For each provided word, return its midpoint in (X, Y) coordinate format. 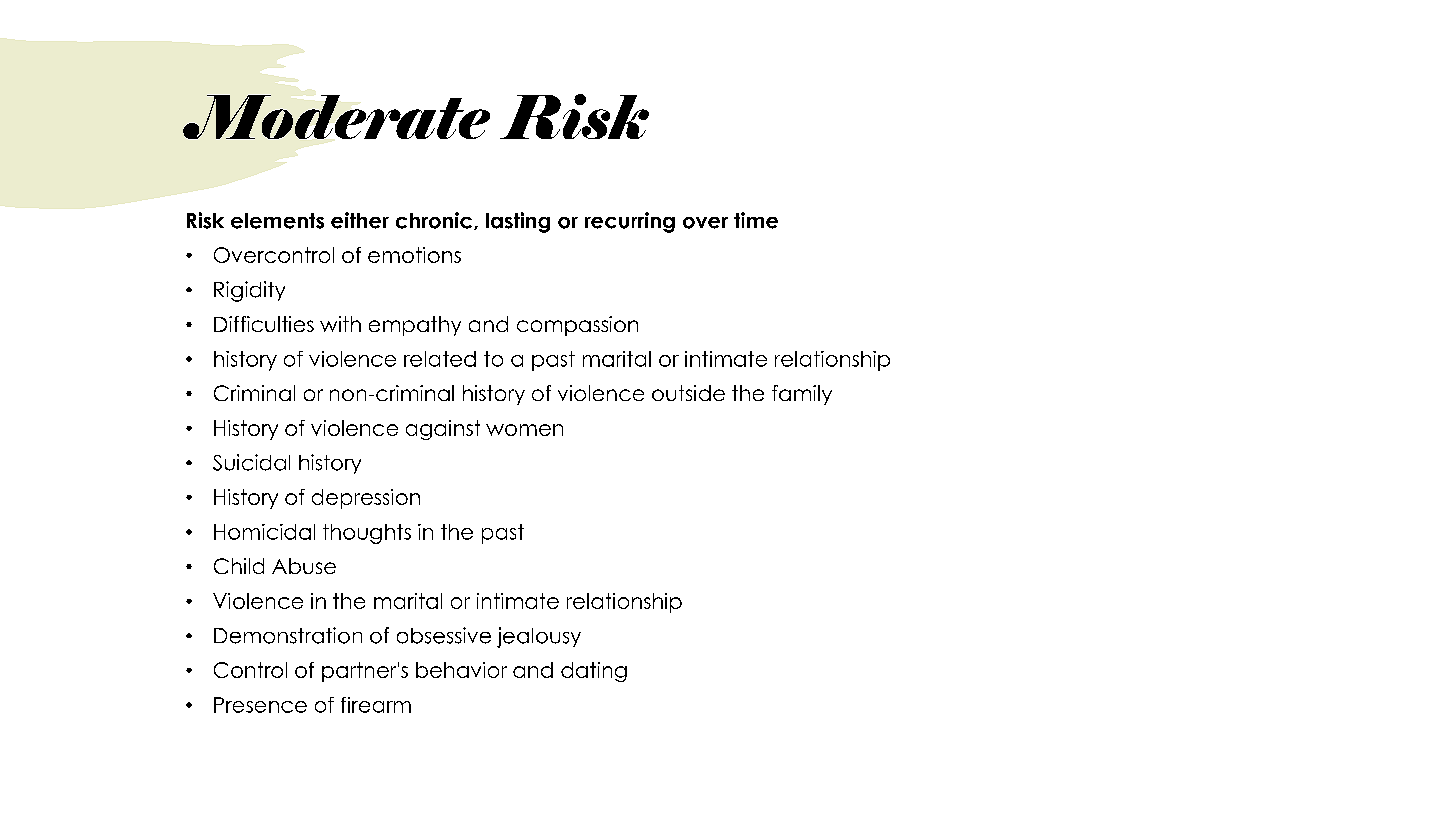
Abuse (304, 566)
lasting (518, 222)
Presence (260, 705)
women (524, 430)
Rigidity (249, 291)
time (756, 220)
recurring (630, 222)
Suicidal (251, 462)
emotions (414, 255)
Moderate (336, 117)
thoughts (367, 534)
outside (688, 393)
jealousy (539, 637)
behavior (461, 670)
